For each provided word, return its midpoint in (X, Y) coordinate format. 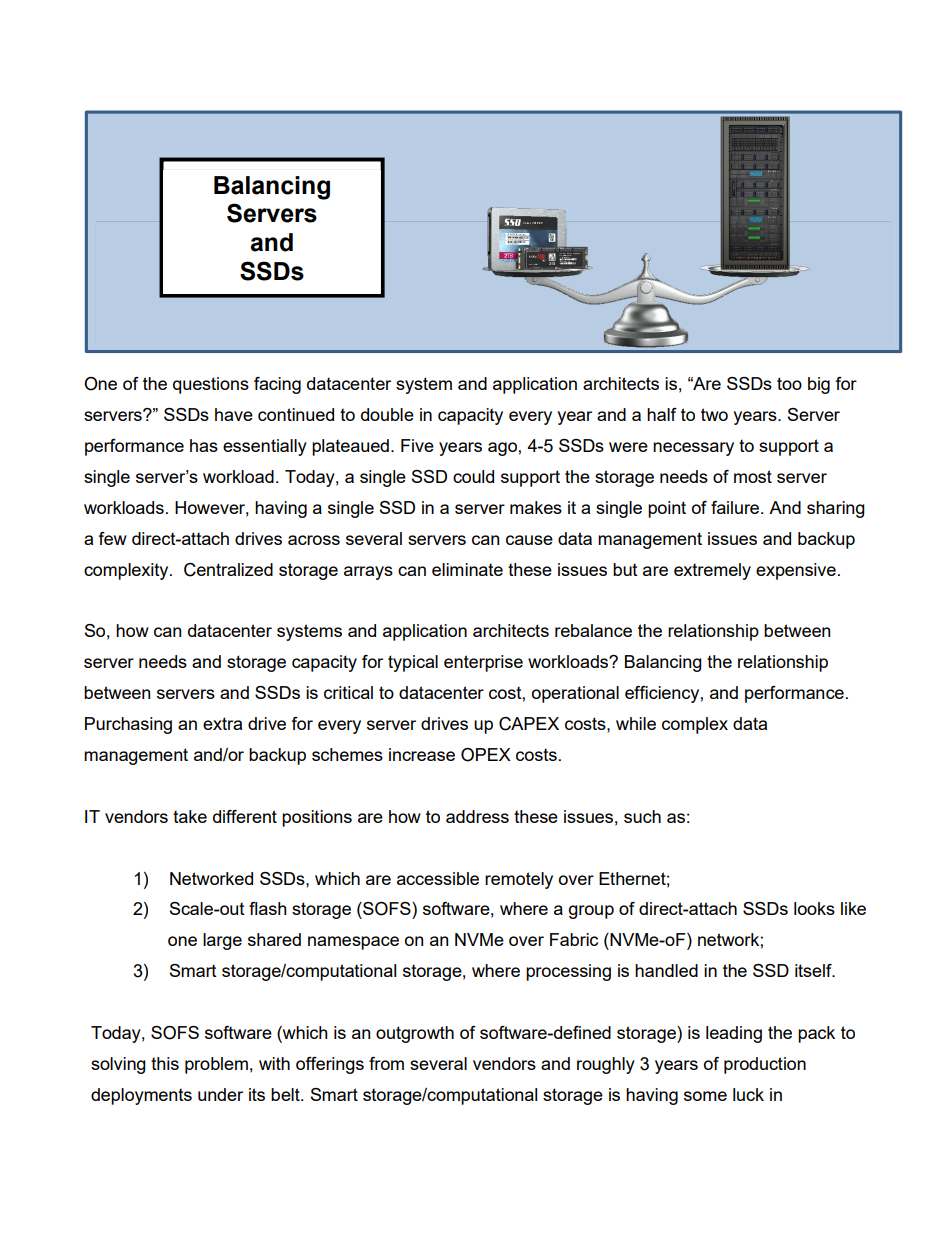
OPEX (486, 755)
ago (502, 449)
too (789, 383)
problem (216, 1065)
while (636, 723)
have (234, 414)
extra (222, 723)
